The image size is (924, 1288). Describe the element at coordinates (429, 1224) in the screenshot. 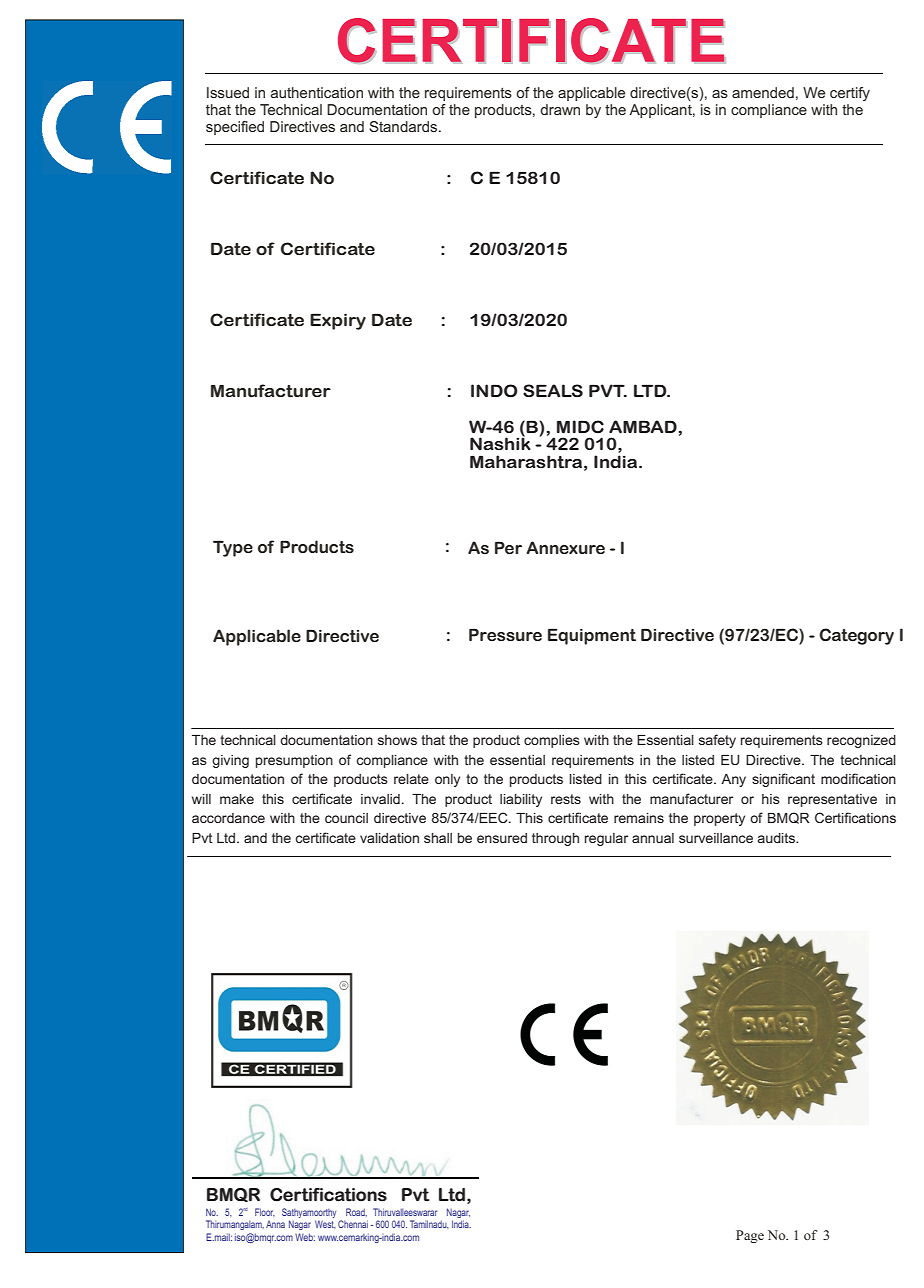

I see `Tamilnadu` at that location.
